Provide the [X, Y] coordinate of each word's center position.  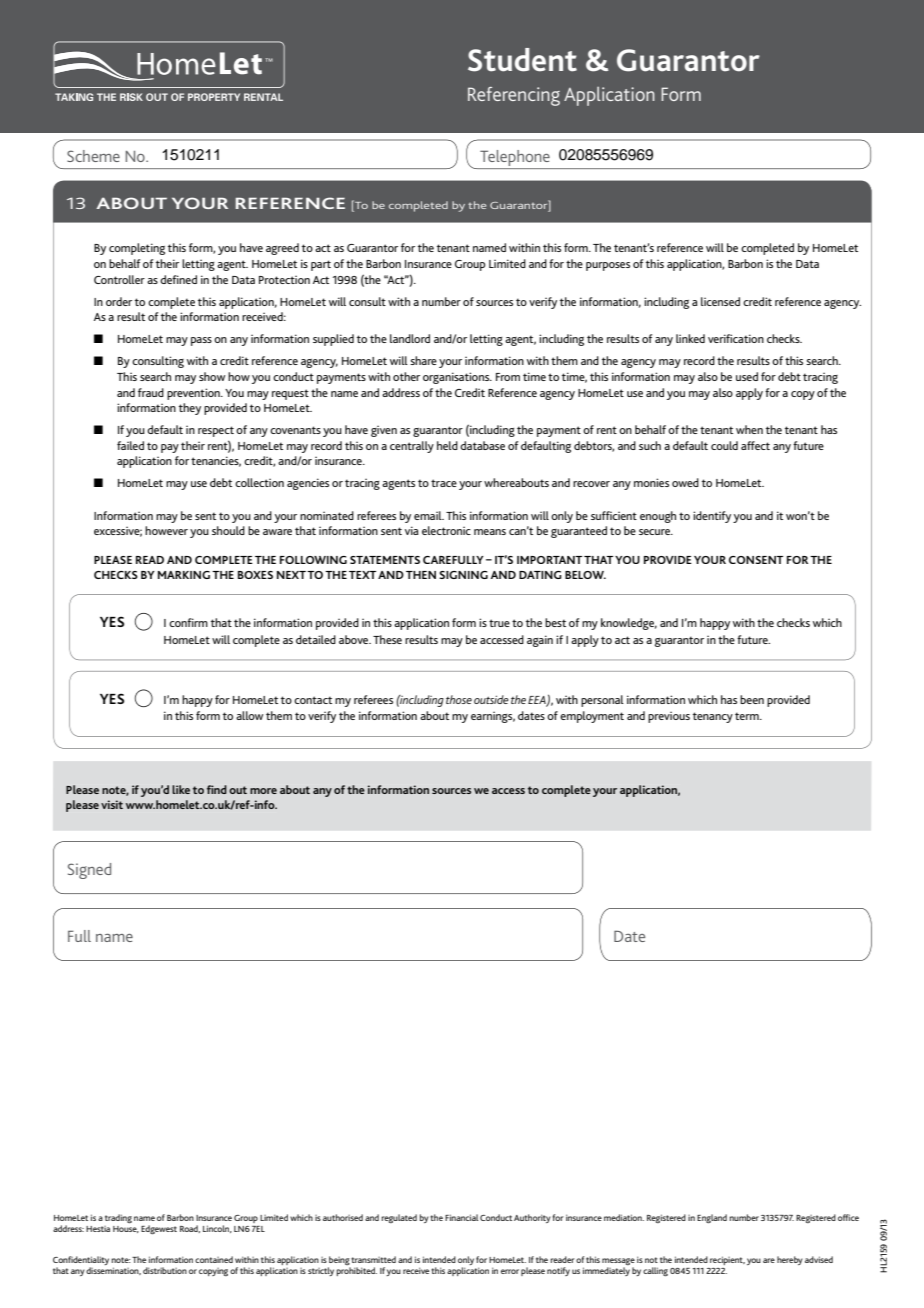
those [459, 699]
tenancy [713, 717]
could [724, 445]
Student [522, 60]
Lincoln [217, 1229]
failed [130, 445]
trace [444, 483]
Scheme [93, 156]
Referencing [514, 96]
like [181, 789]
